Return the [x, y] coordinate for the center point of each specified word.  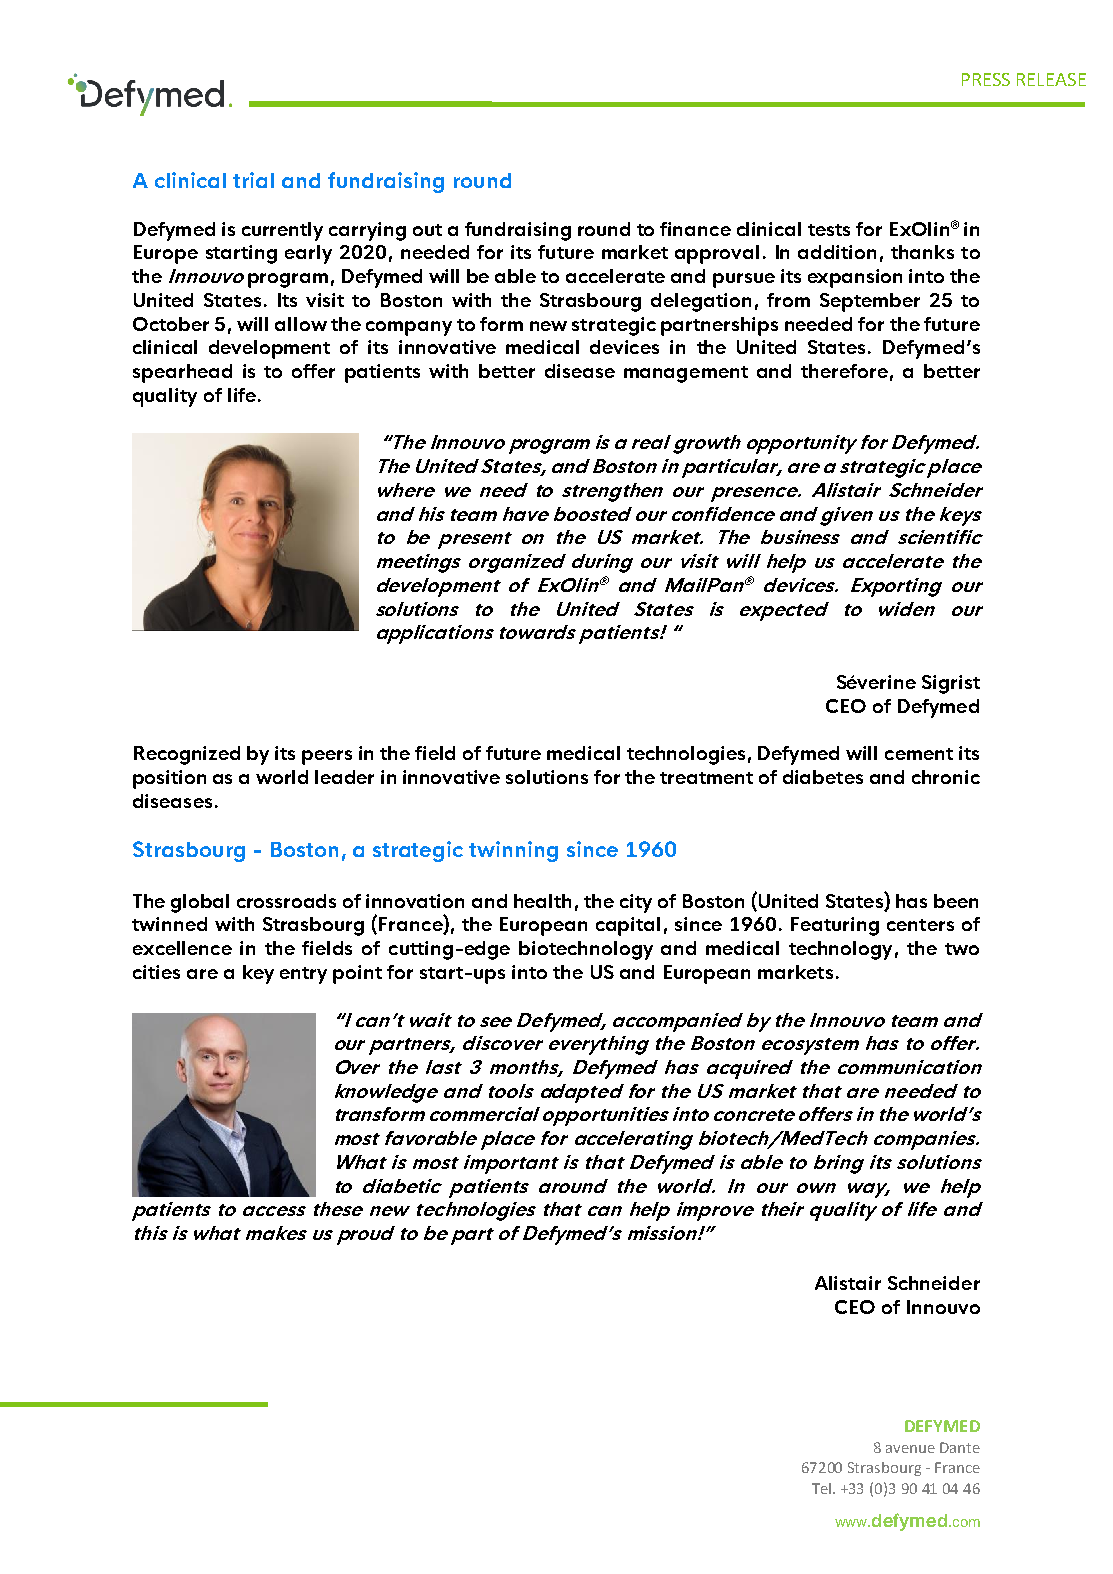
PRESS [986, 79]
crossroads [286, 901]
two [962, 949]
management [686, 374]
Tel [823, 1488]
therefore [844, 371]
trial [253, 180]
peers [327, 757]
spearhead [182, 373]
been [956, 901]
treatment [706, 778]
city [636, 903]
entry [303, 975]
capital [628, 926]
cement [919, 754]
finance [695, 229]
